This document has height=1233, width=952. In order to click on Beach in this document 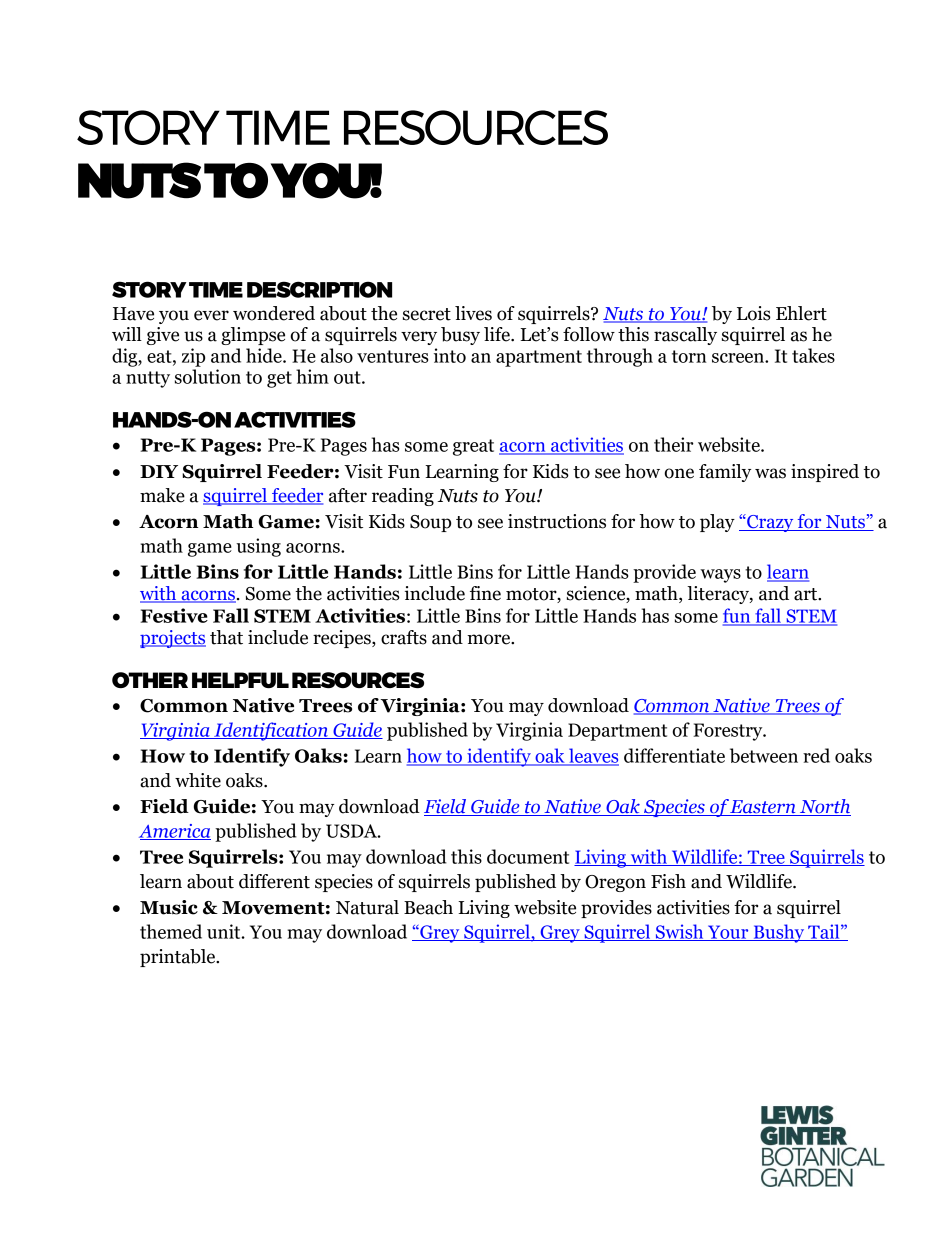, I will do `click(428, 907)`.
